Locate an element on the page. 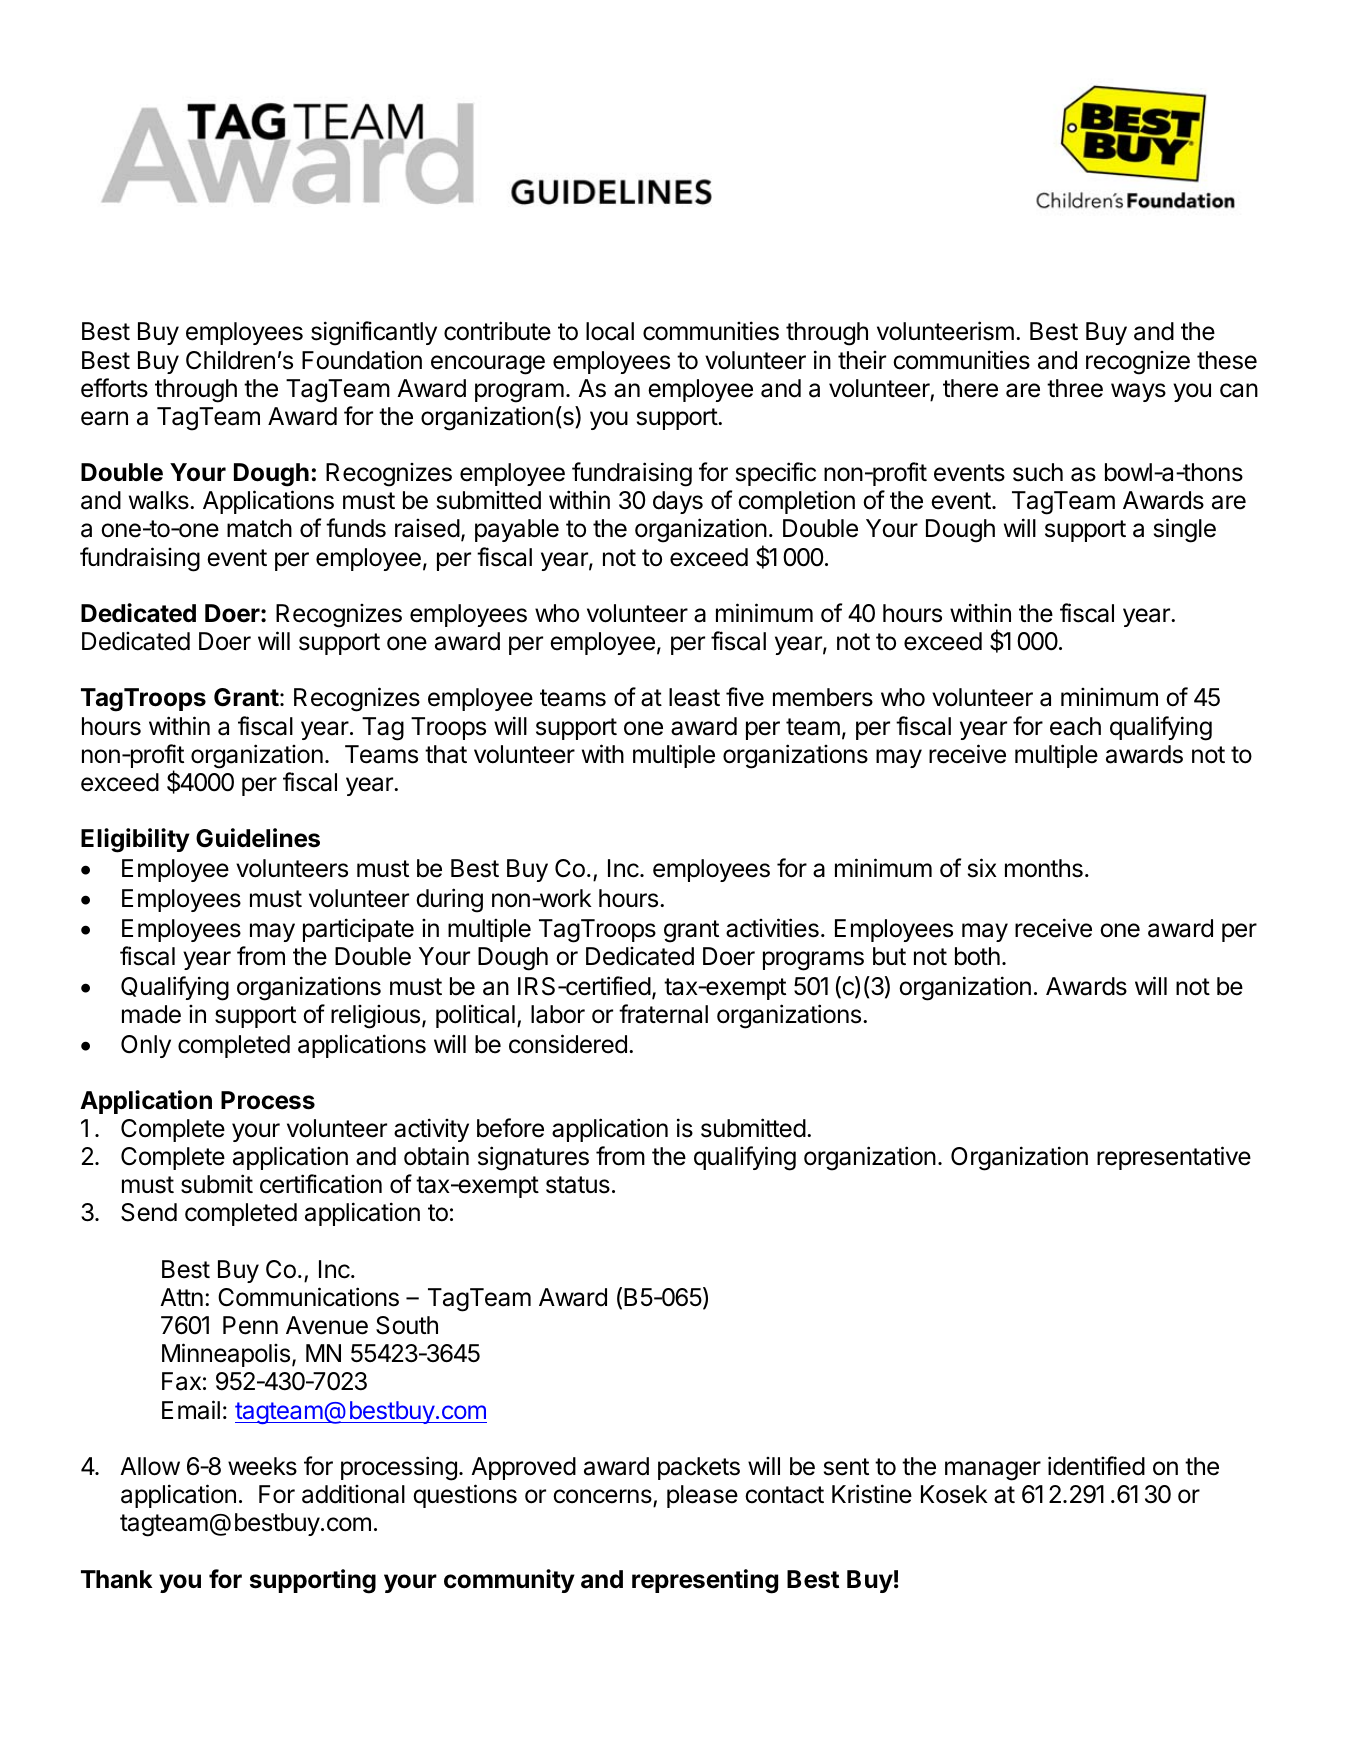 The width and height of the image is (1362, 1763). three is located at coordinates (1075, 388).
